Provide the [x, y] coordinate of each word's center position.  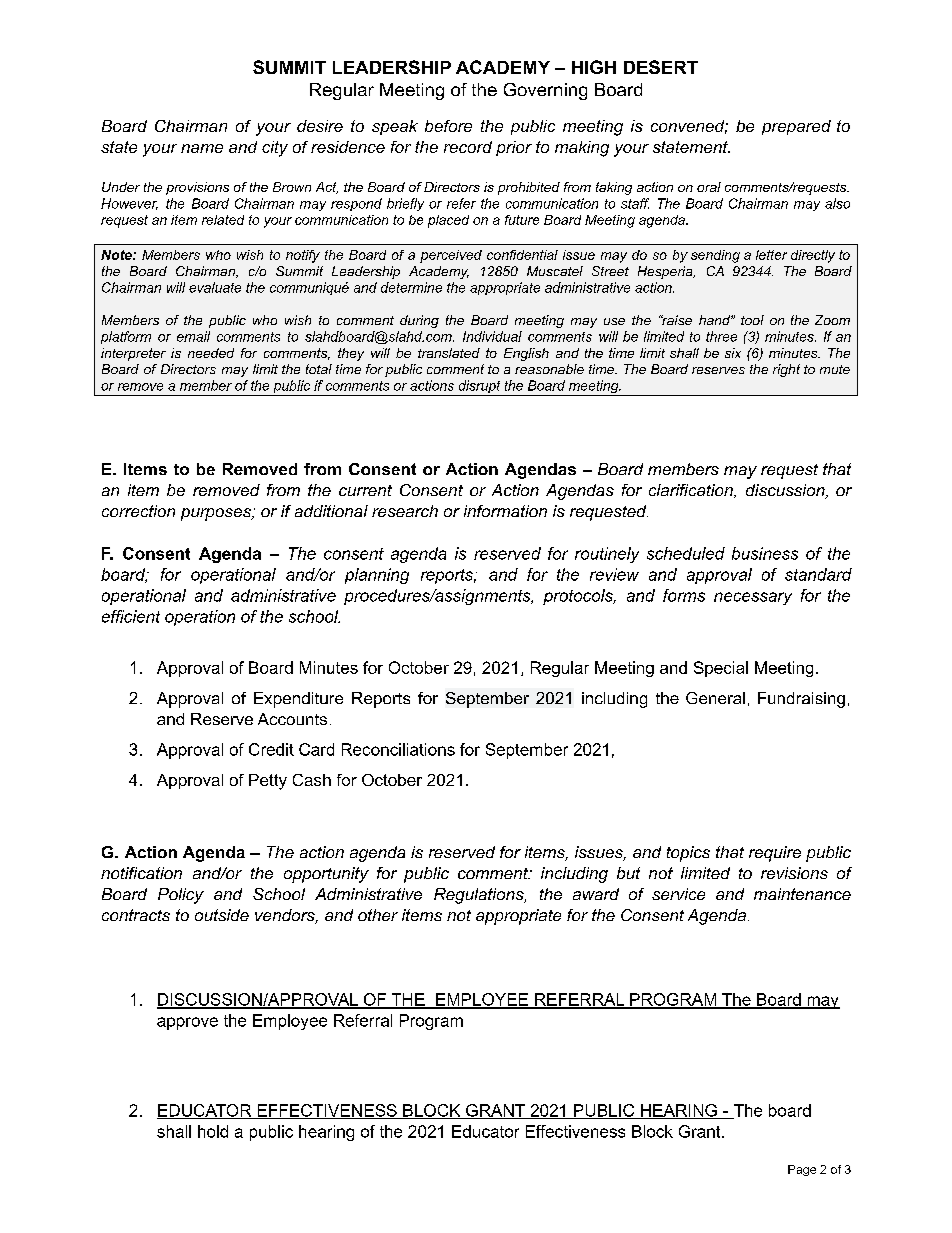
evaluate [215, 287]
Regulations [480, 896]
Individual [492, 336]
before [448, 126]
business [765, 553]
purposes [217, 514]
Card [316, 749]
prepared [796, 127]
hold [213, 1131]
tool [752, 320]
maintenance [802, 894]
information [505, 511]
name [202, 148]
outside [222, 915]
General [715, 698]
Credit [271, 749]
